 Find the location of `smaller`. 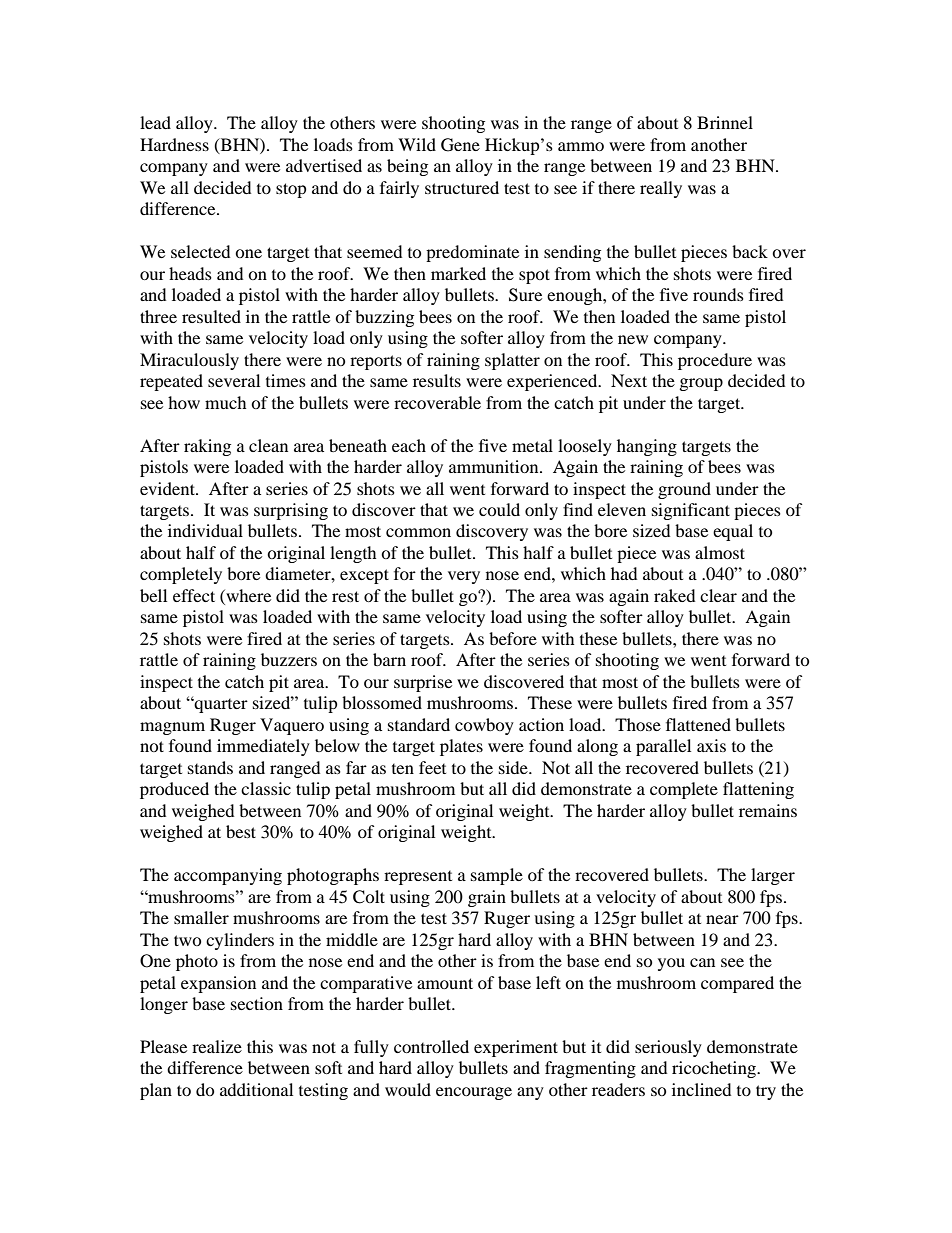

smaller is located at coordinates (201, 917).
